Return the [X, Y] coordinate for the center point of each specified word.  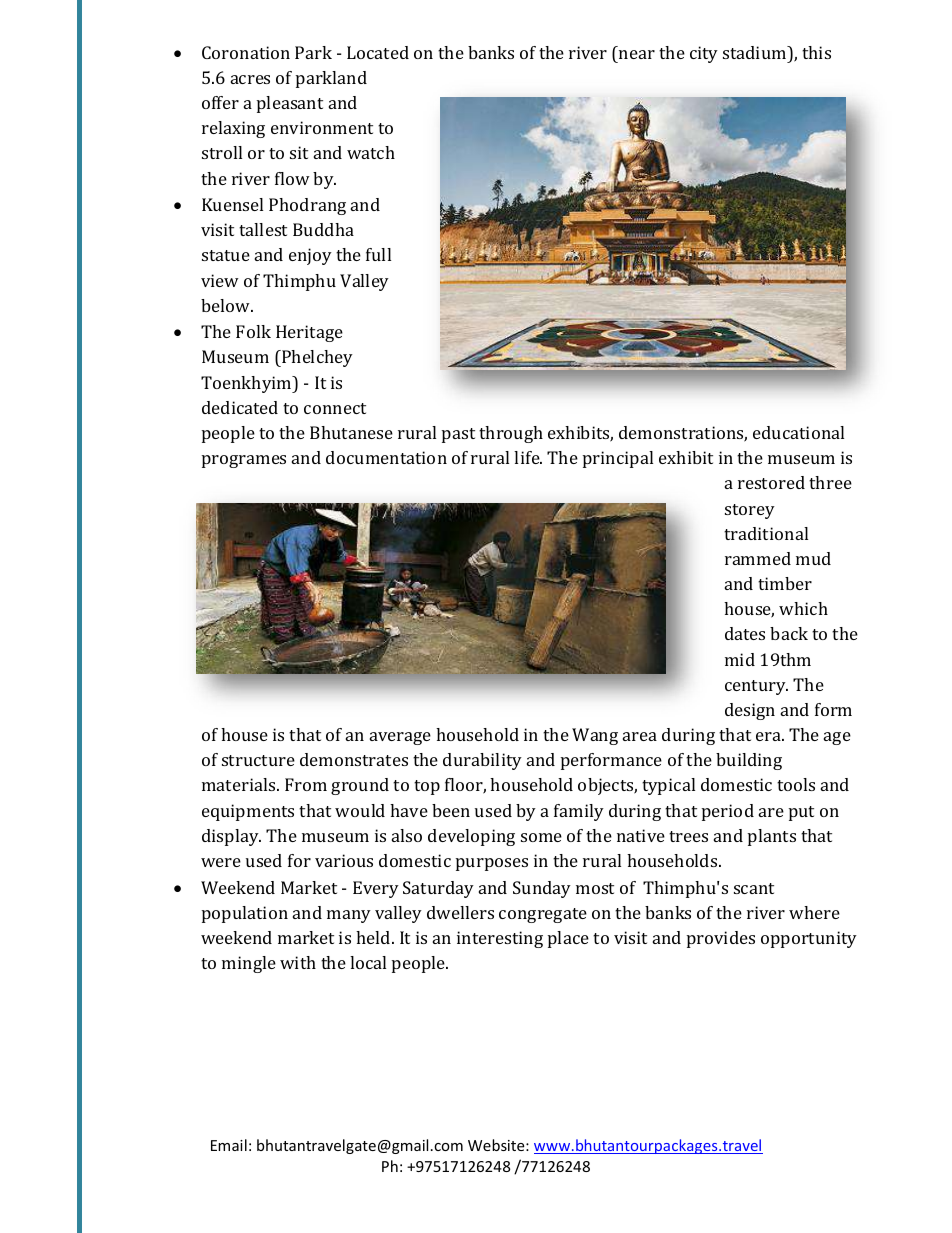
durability [482, 761]
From [306, 784]
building [749, 761]
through [511, 434]
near [637, 54]
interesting [500, 939]
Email [229, 1145]
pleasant [290, 104]
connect [335, 408]
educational [798, 432]
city [704, 54]
